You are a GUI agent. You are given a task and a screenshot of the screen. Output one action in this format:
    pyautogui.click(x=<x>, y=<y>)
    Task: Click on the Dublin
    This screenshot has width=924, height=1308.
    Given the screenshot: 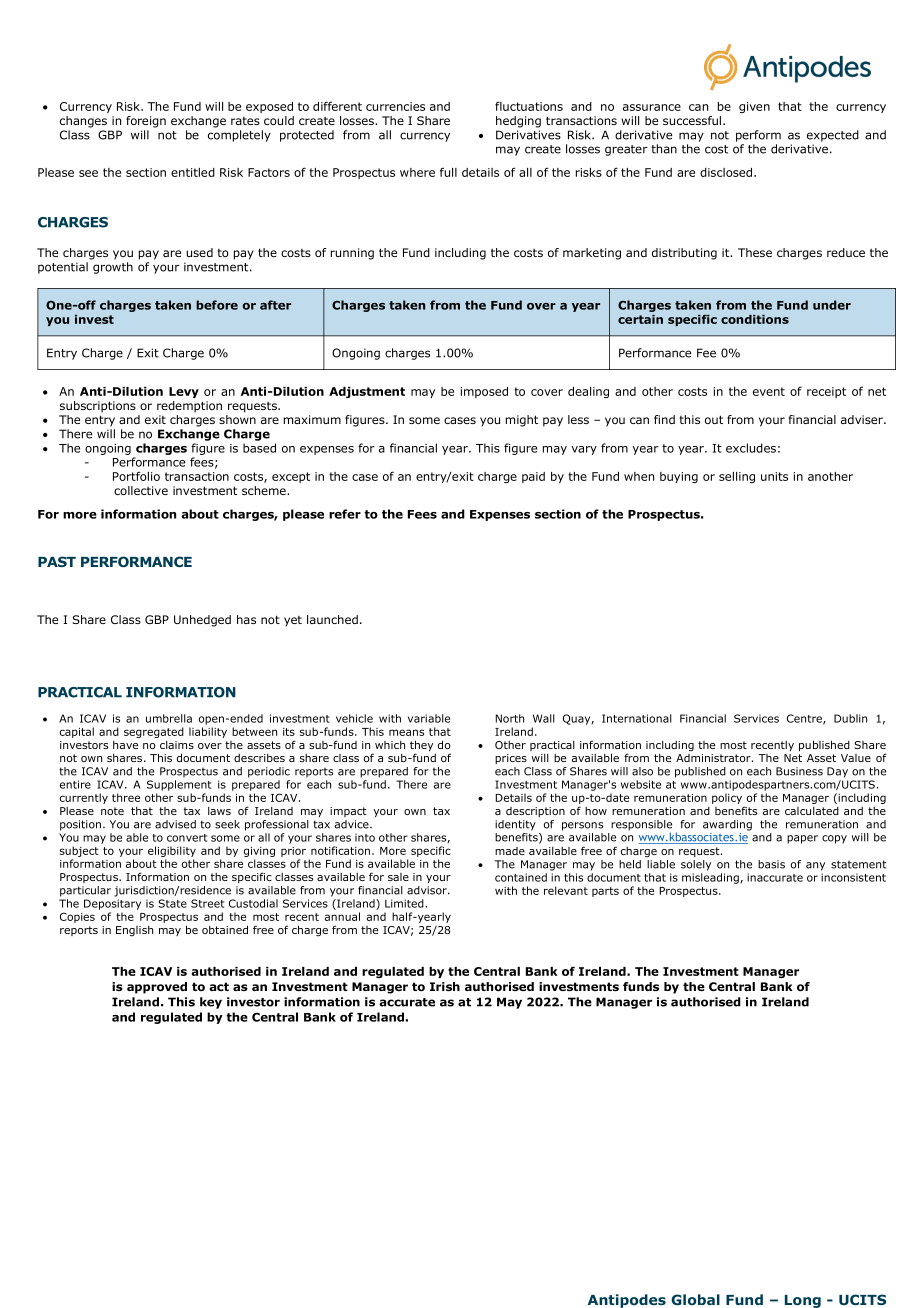 What is the action you would take?
    pyautogui.click(x=850, y=718)
